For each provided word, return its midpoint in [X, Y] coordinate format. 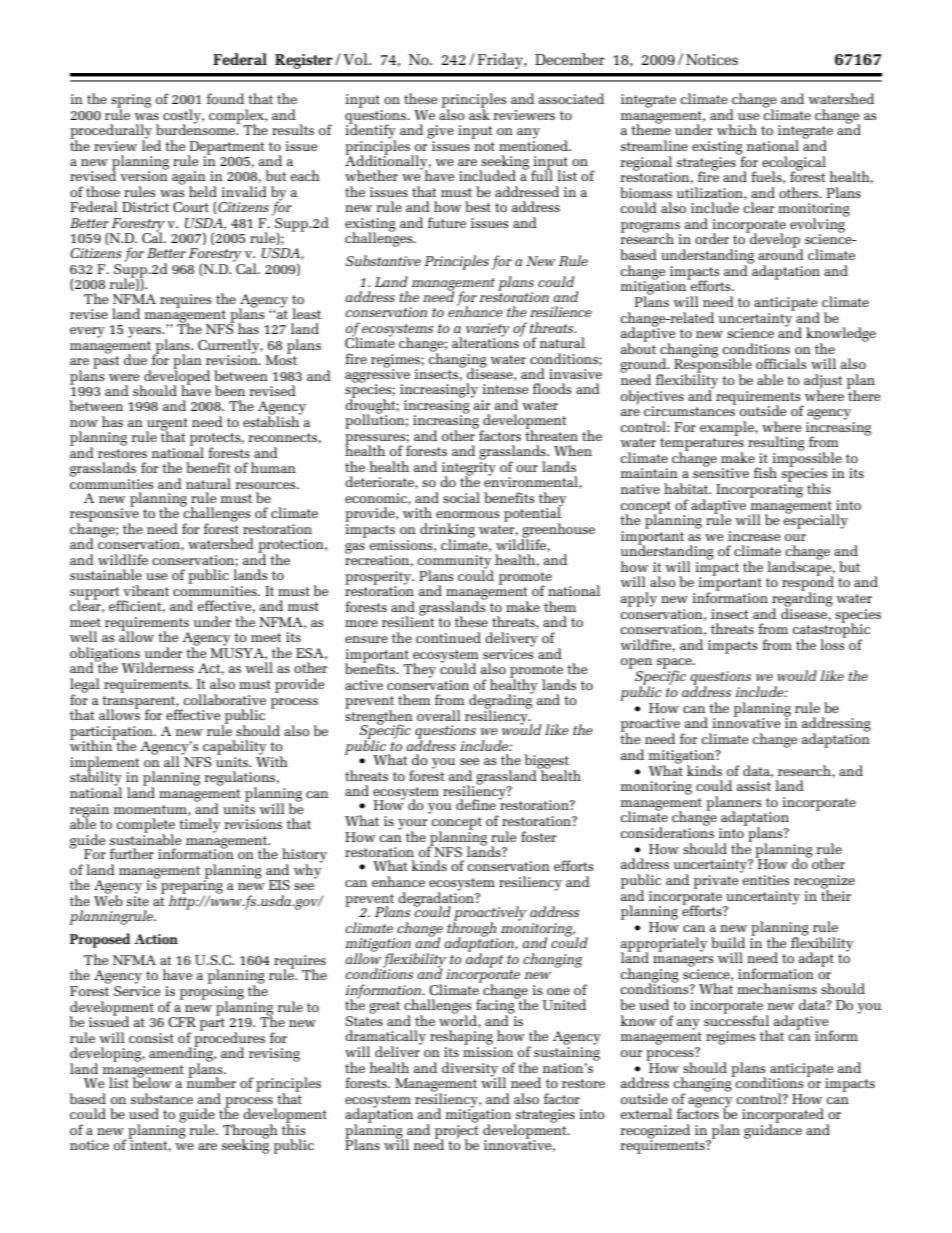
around [781, 253]
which [737, 129]
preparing [192, 887]
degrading [501, 701]
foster [539, 836]
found [225, 98]
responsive [104, 515]
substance [162, 1098]
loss [833, 643]
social [461, 497]
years [145, 332]
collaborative [225, 699]
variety [488, 331]
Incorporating [759, 491]
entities [766, 880]
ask [479, 113]
